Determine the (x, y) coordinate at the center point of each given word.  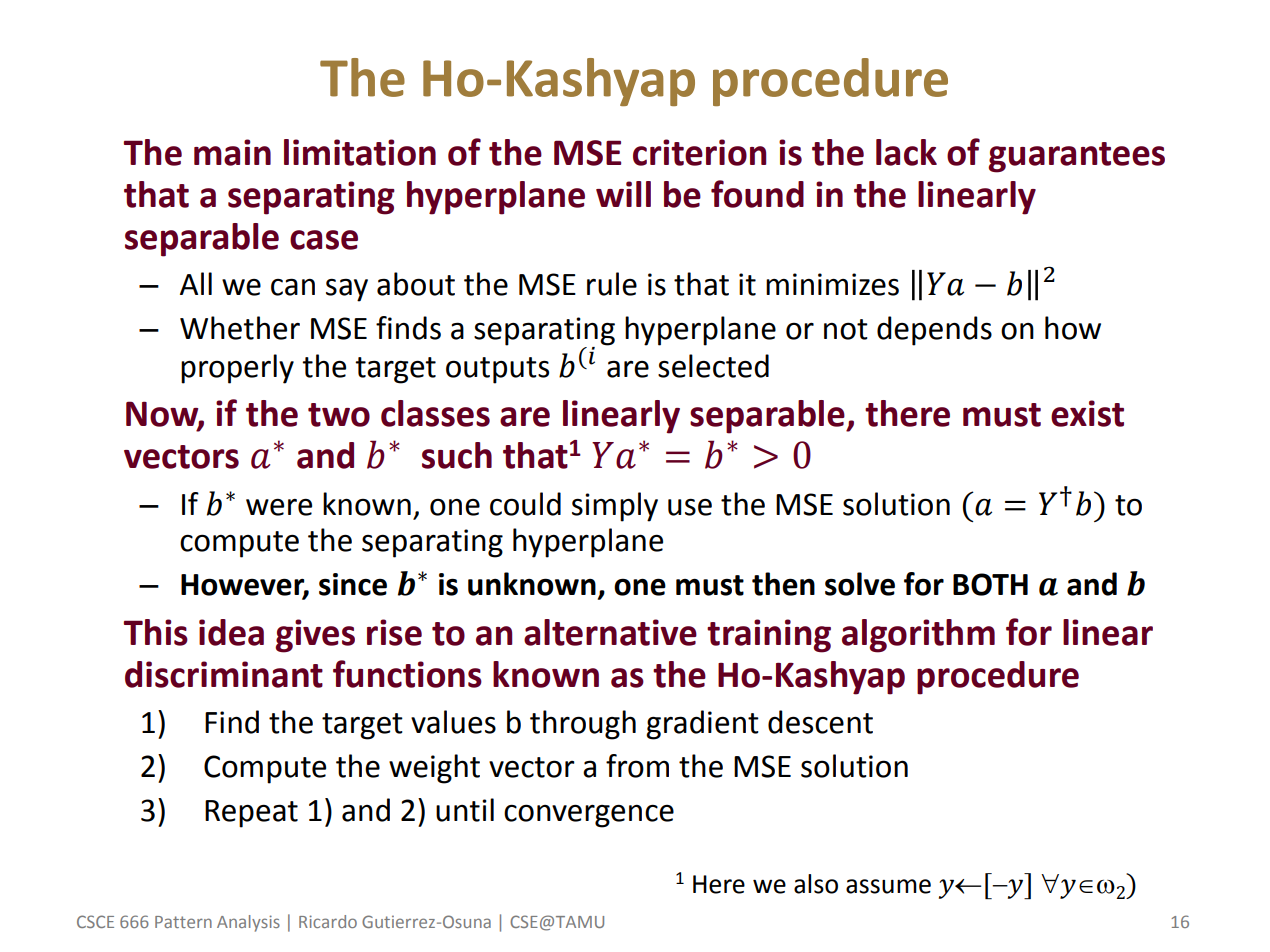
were (279, 507)
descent (820, 722)
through (583, 725)
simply (615, 507)
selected (713, 366)
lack (906, 152)
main (232, 152)
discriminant (224, 674)
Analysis (248, 923)
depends (934, 331)
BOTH (990, 584)
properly (237, 369)
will (623, 194)
